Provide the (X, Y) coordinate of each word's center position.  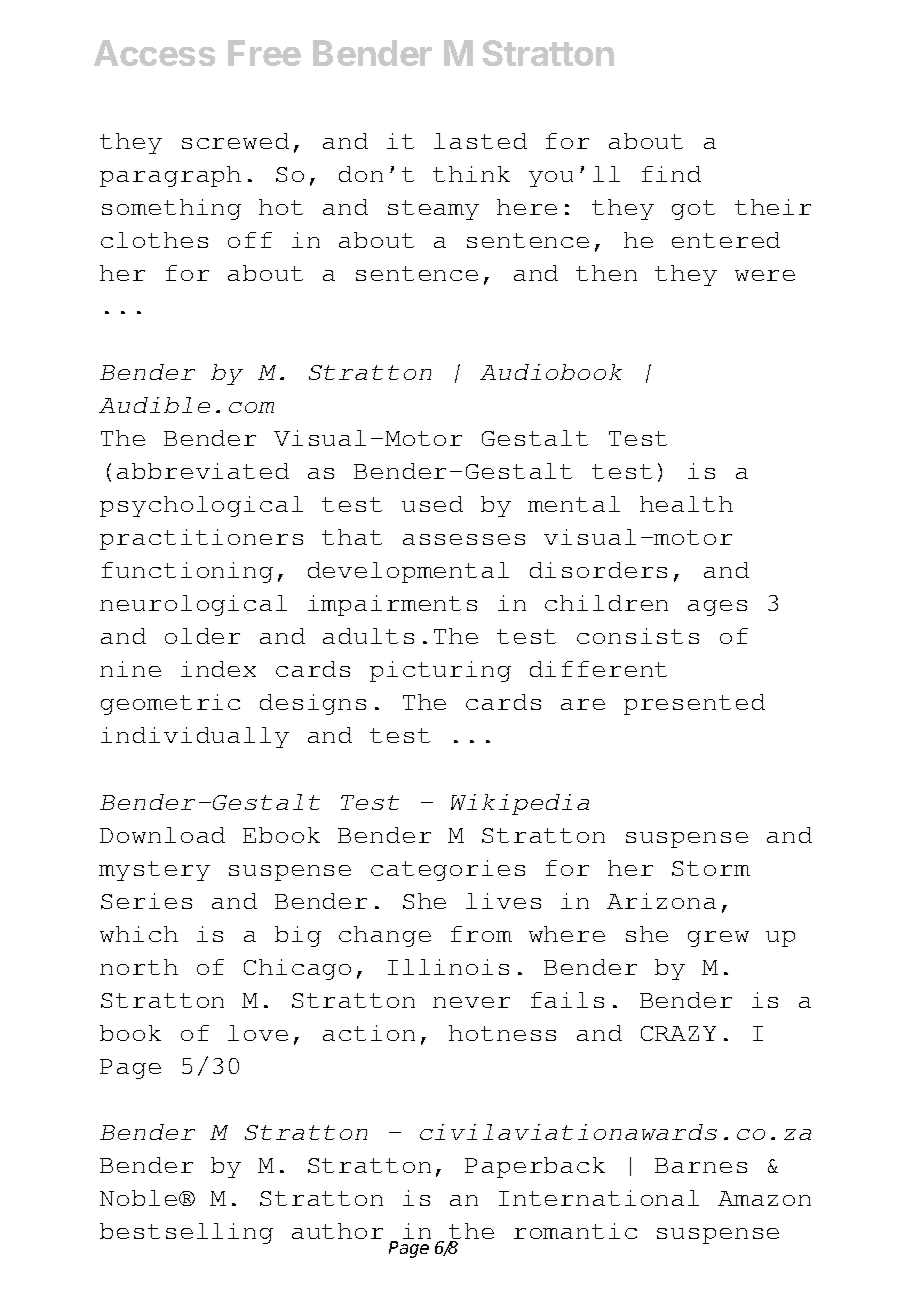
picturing (440, 671)
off (250, 240)
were (765, 275)
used (432, 504)
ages (717, 608)
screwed (235, 141)
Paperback (535, 1167)
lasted (480, 141)
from (481, 934)
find (671, 174)
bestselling (186, 1233)
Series (146, 901)
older (202, 636)
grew (718, 939)
